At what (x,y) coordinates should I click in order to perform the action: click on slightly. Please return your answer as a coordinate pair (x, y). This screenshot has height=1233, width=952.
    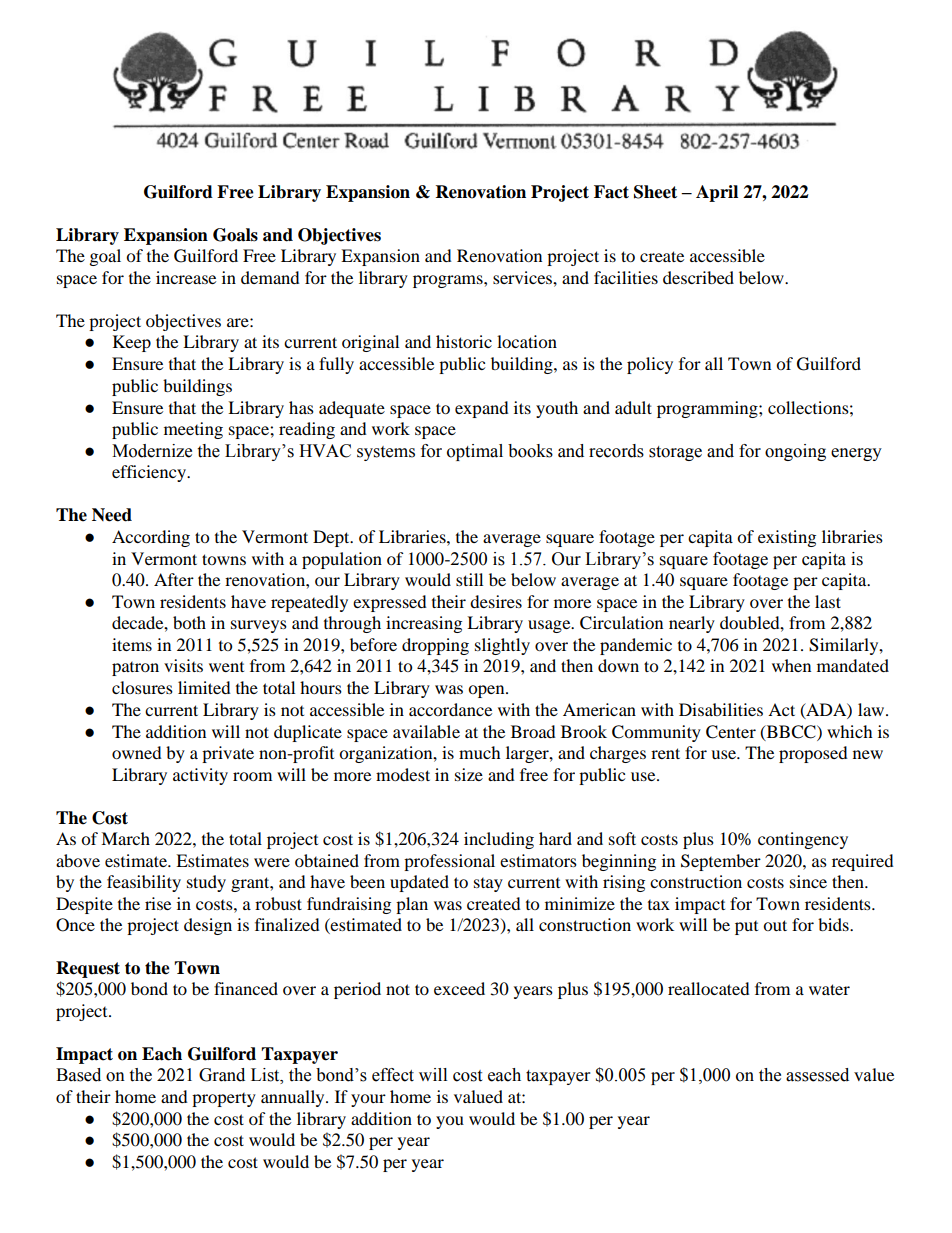
    Looking at the image, I should click on (502, 646).
